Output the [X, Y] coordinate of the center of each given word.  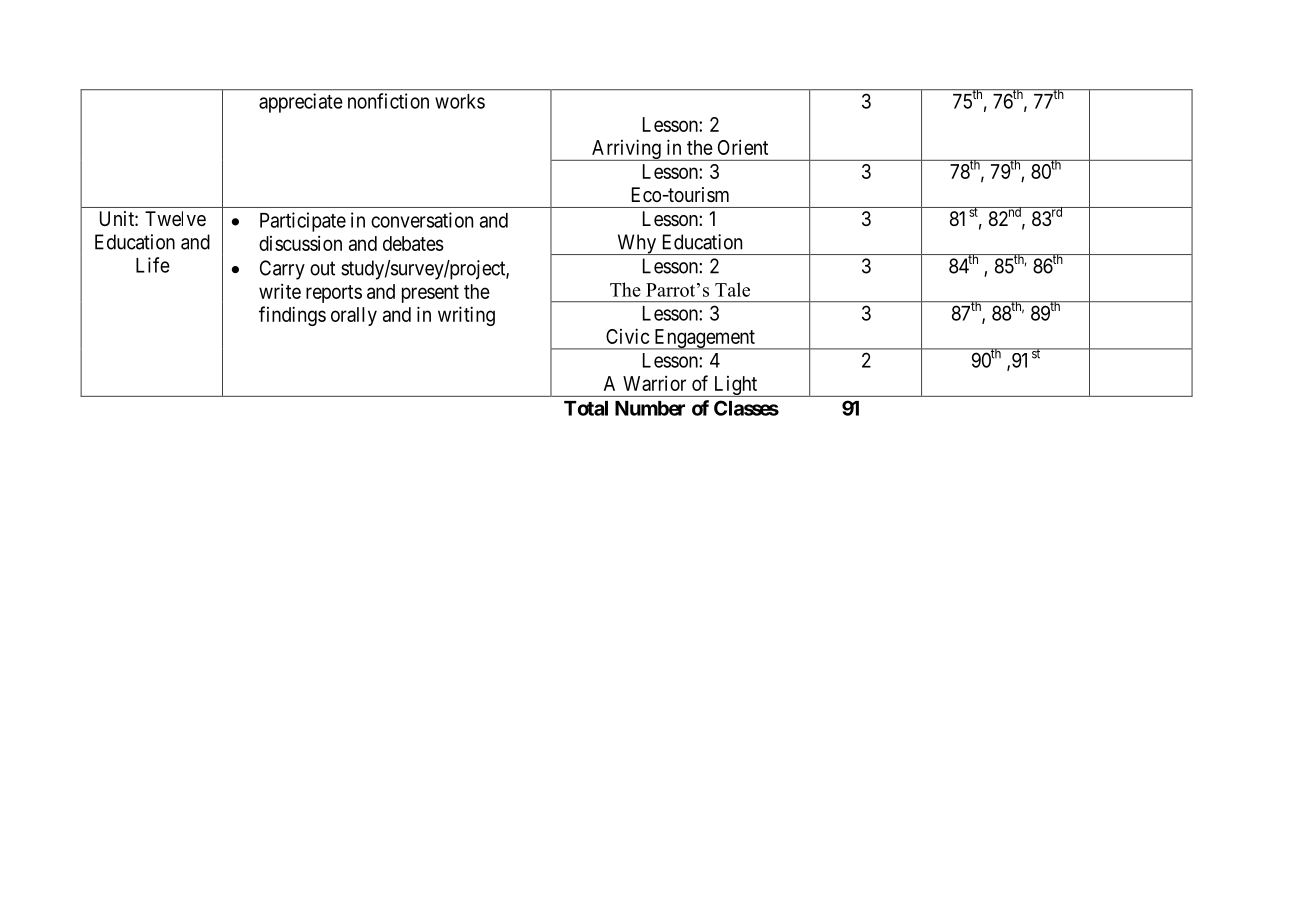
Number [650, 408]
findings [292, 316]
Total [586, 408]
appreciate [301, 103]
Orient [743, 147]
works [460, 101]
